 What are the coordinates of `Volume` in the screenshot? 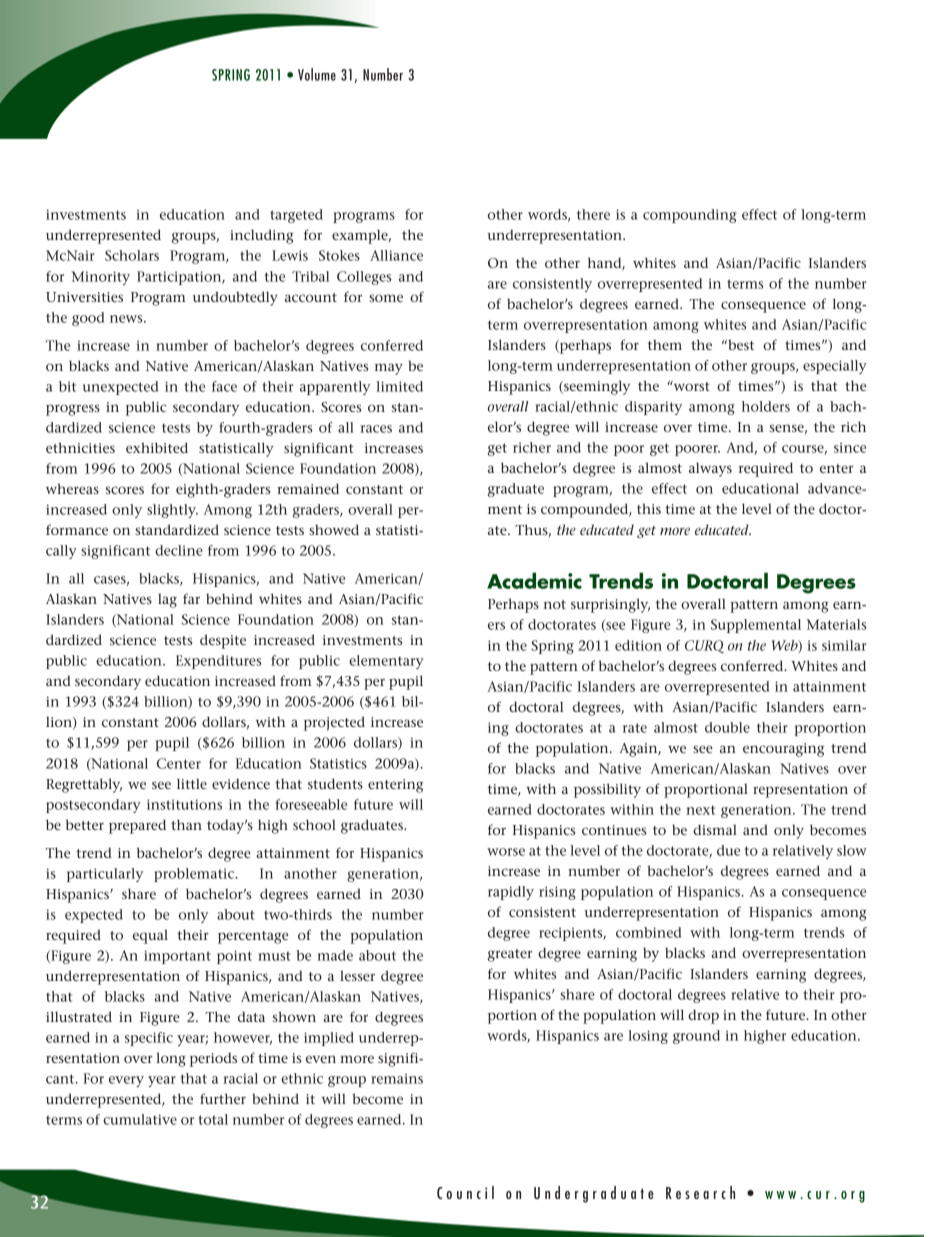 It's located at (317, 74).
